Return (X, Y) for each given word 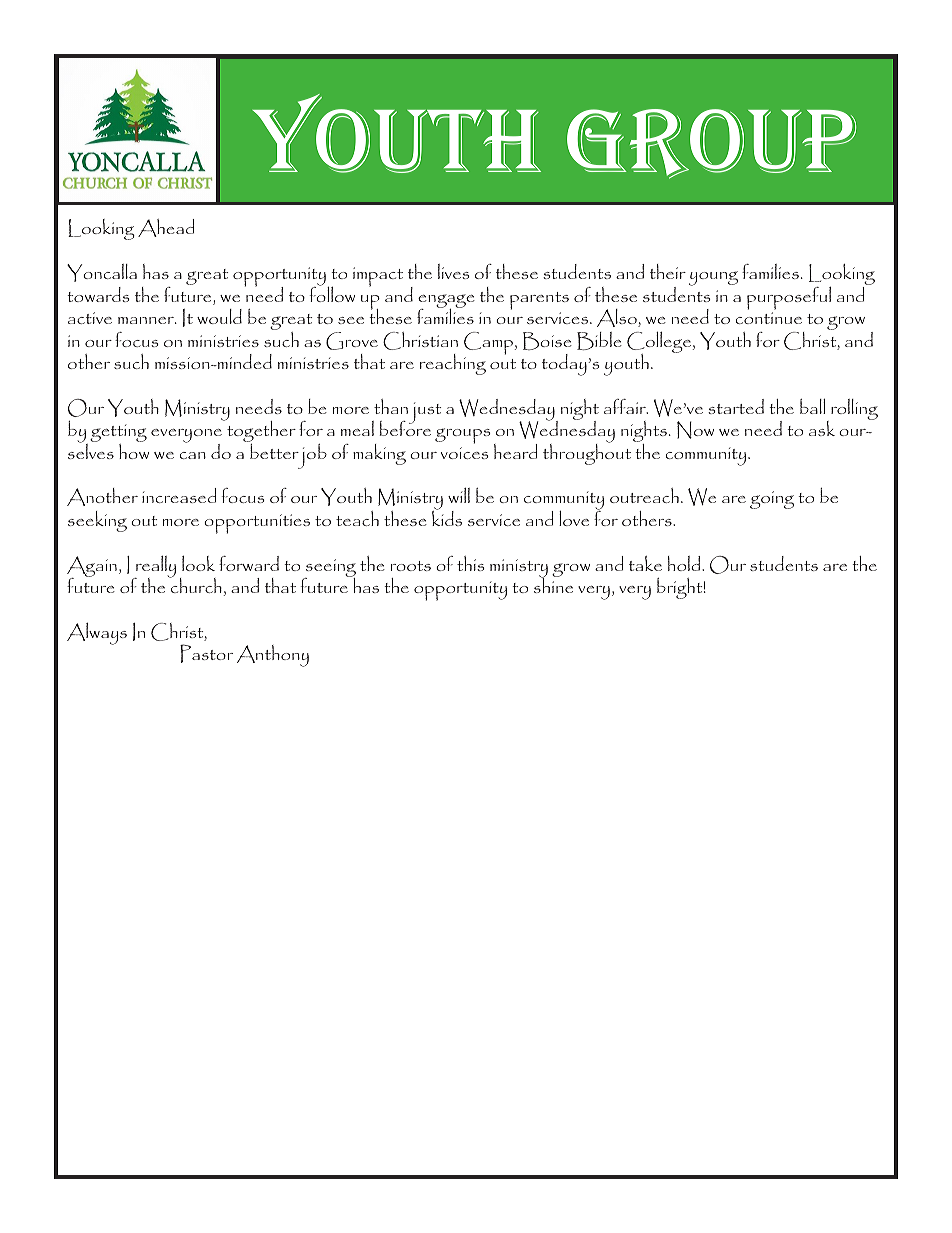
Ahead (166, 228)
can (193, 455)
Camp (490, 343)
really (155, 568)
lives (454, 271)
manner (147, 320)
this (471, 563)
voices (465, 453)
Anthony (273, 656)
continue (769, 318)
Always (97, 634)
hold (685, 563)
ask (822, 428)
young (713, 278)
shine (553, 584)
